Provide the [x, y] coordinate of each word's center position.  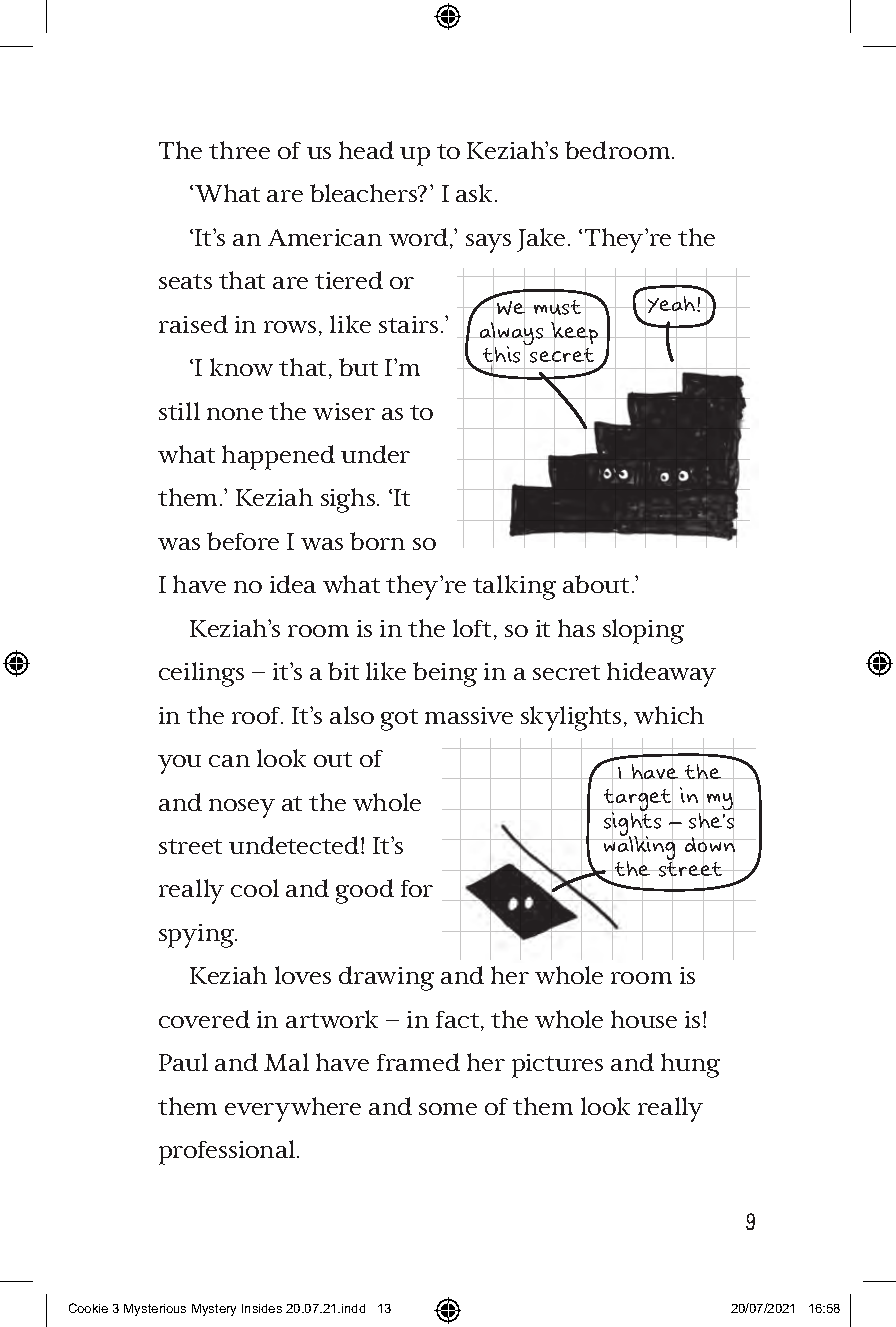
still [179, 411]
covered [204, 1019]
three [239, 150]
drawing [386, 978]
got [399, 720]
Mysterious [155, 1310]
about [596, 584]
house [644, 1019]
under [375, 454]
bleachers [365, 193]
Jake [541, 240]
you [179, 764]
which [669, 715]
